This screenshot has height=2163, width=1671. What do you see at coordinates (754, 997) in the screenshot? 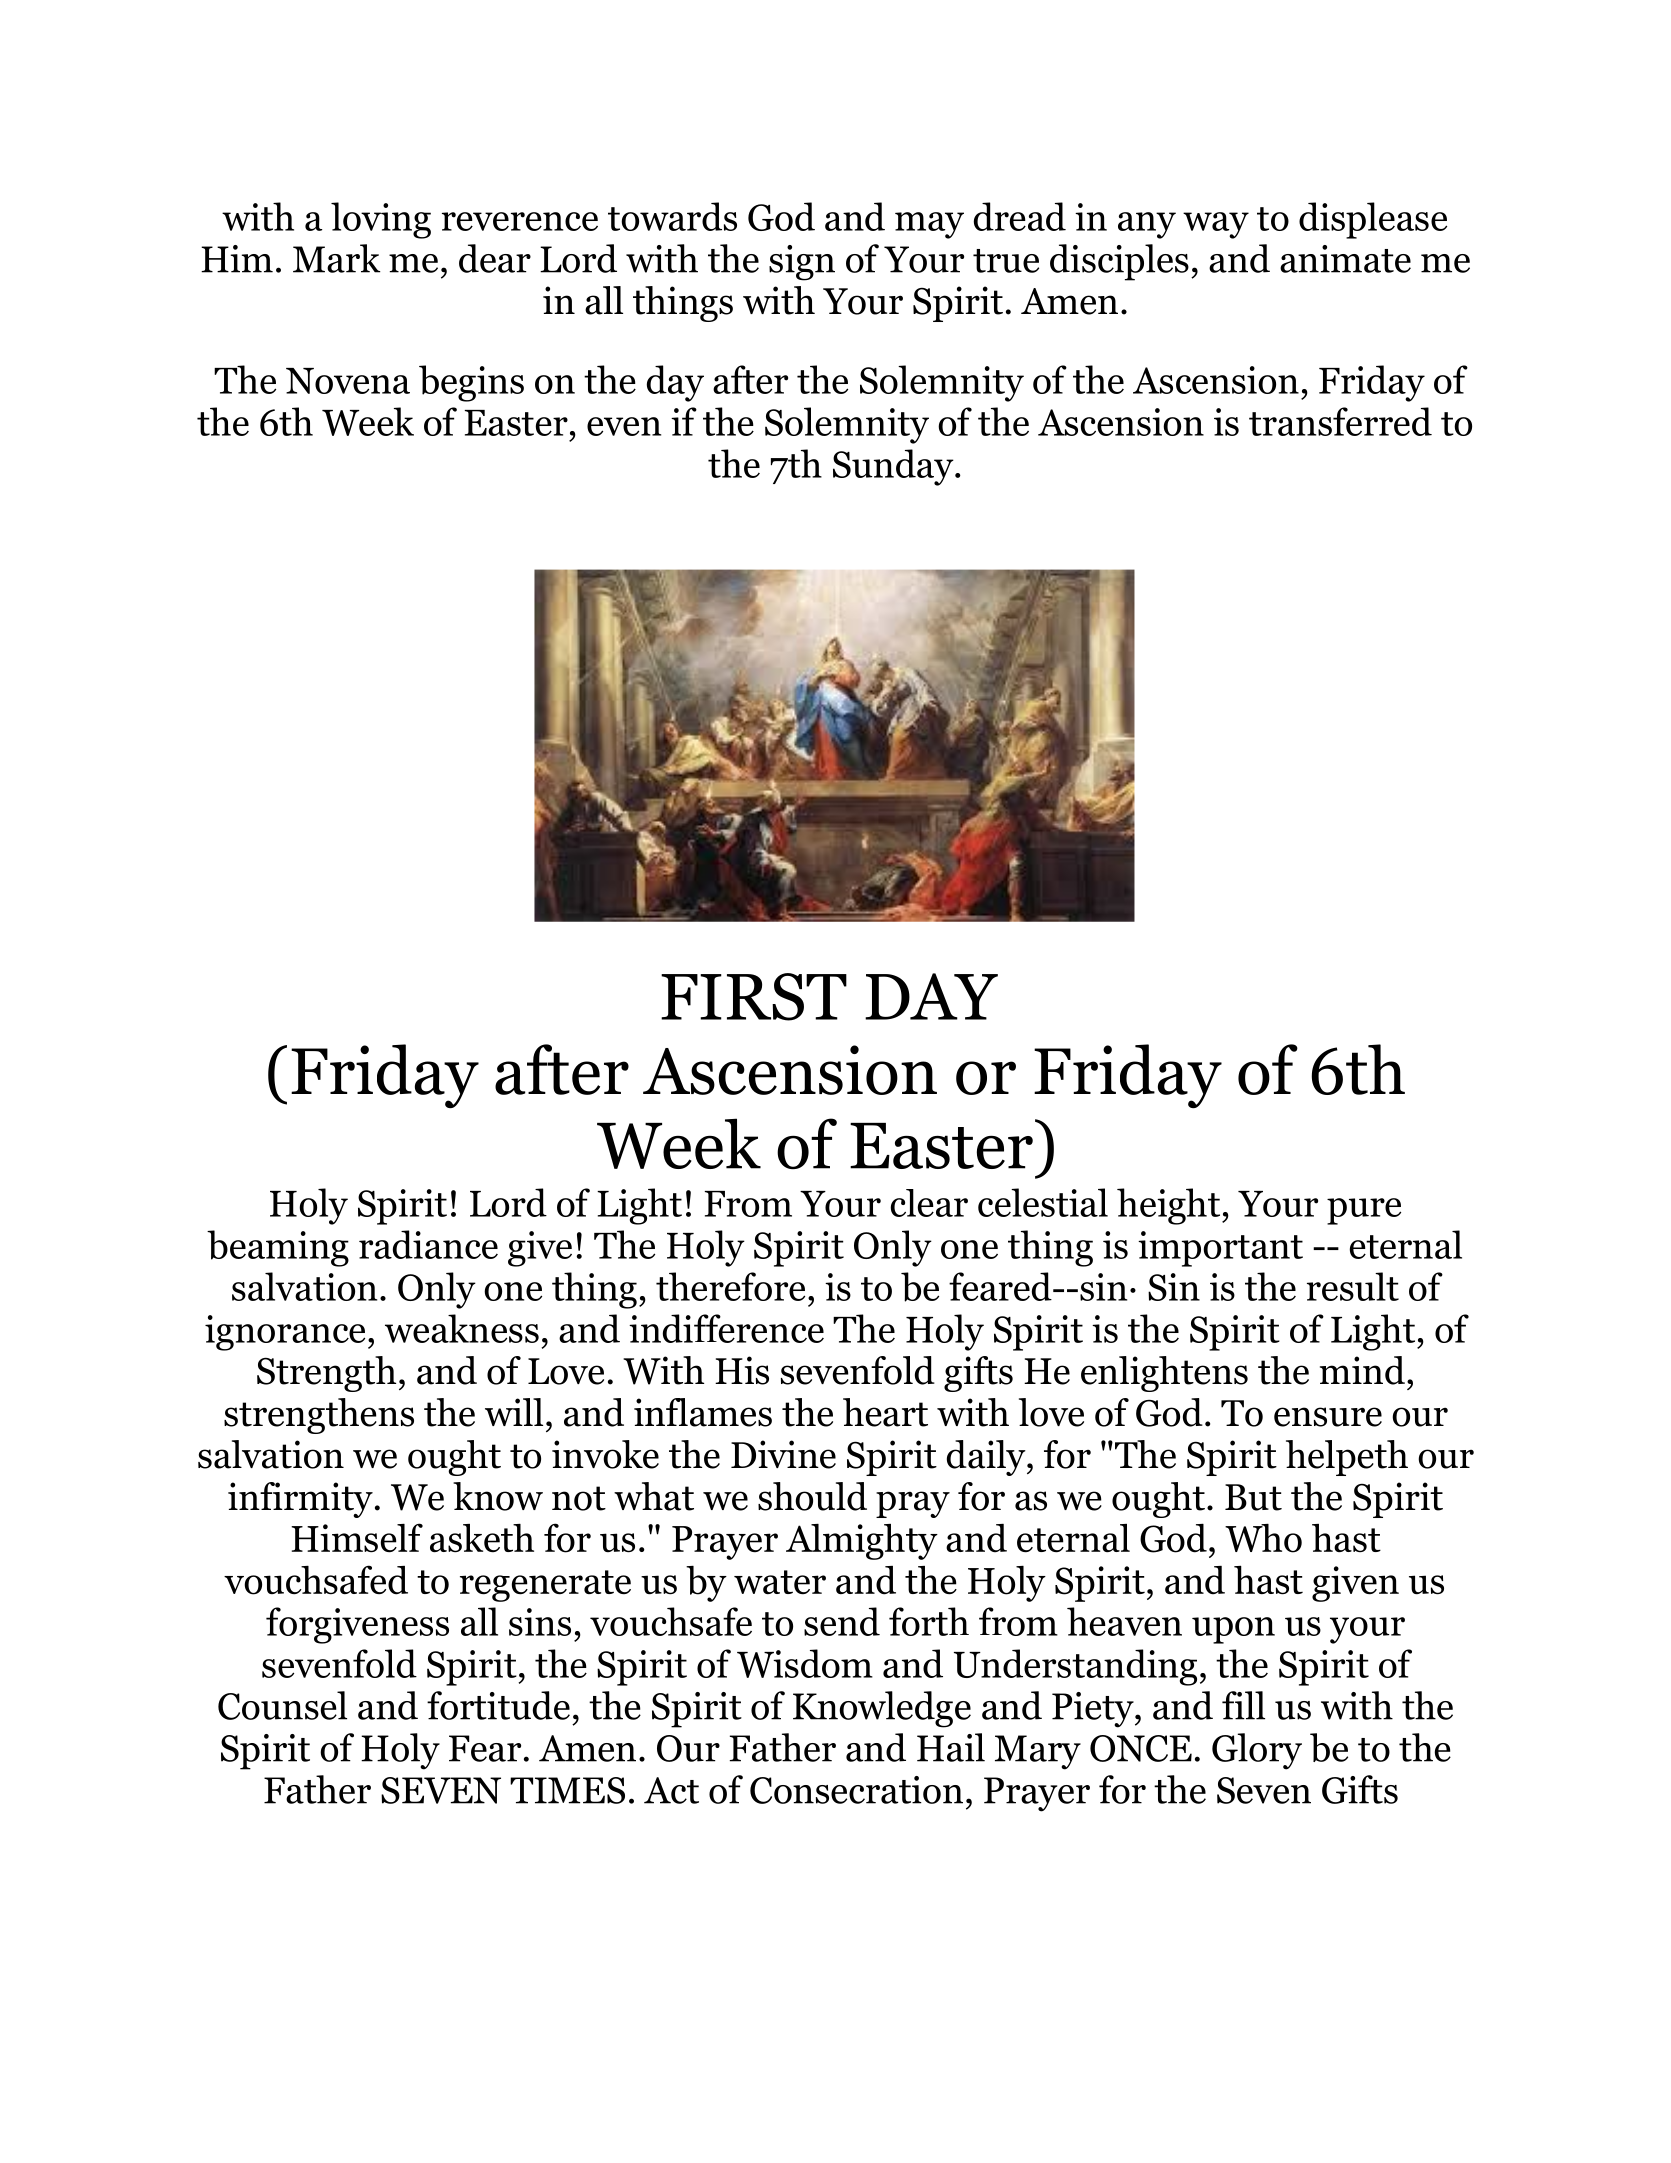
I see `FIRST` at bounding box center [754, 997].
